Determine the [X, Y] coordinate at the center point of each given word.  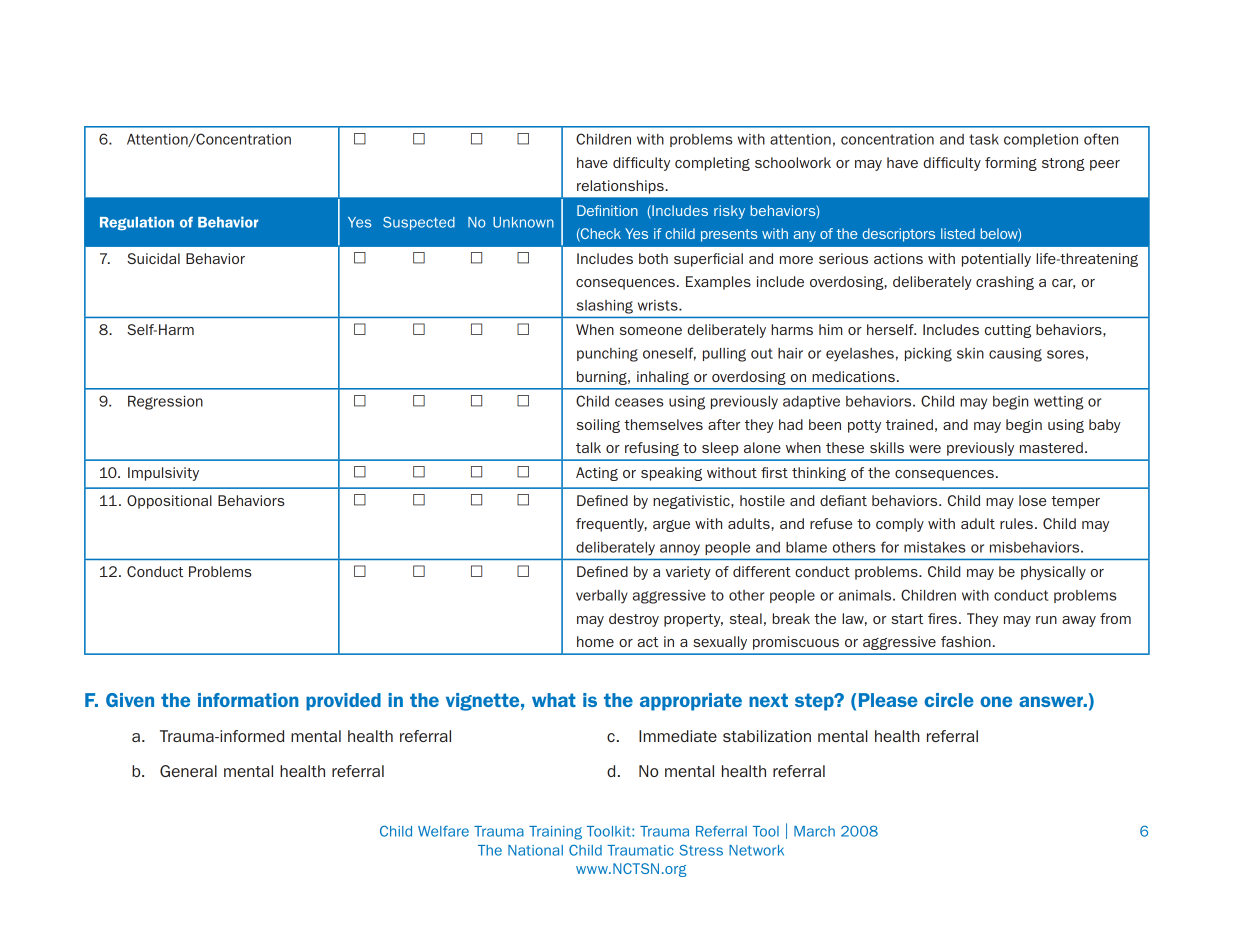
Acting [597, 474]
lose [1032, 500]
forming [1011, 164]
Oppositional [169, 502]
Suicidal [153, 258]
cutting [1008, 331]
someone [651, 331]
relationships [621, 187]
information [248, 700]
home [595, 641]
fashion [966, 641]
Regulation [137, 223]
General [188, 771]
